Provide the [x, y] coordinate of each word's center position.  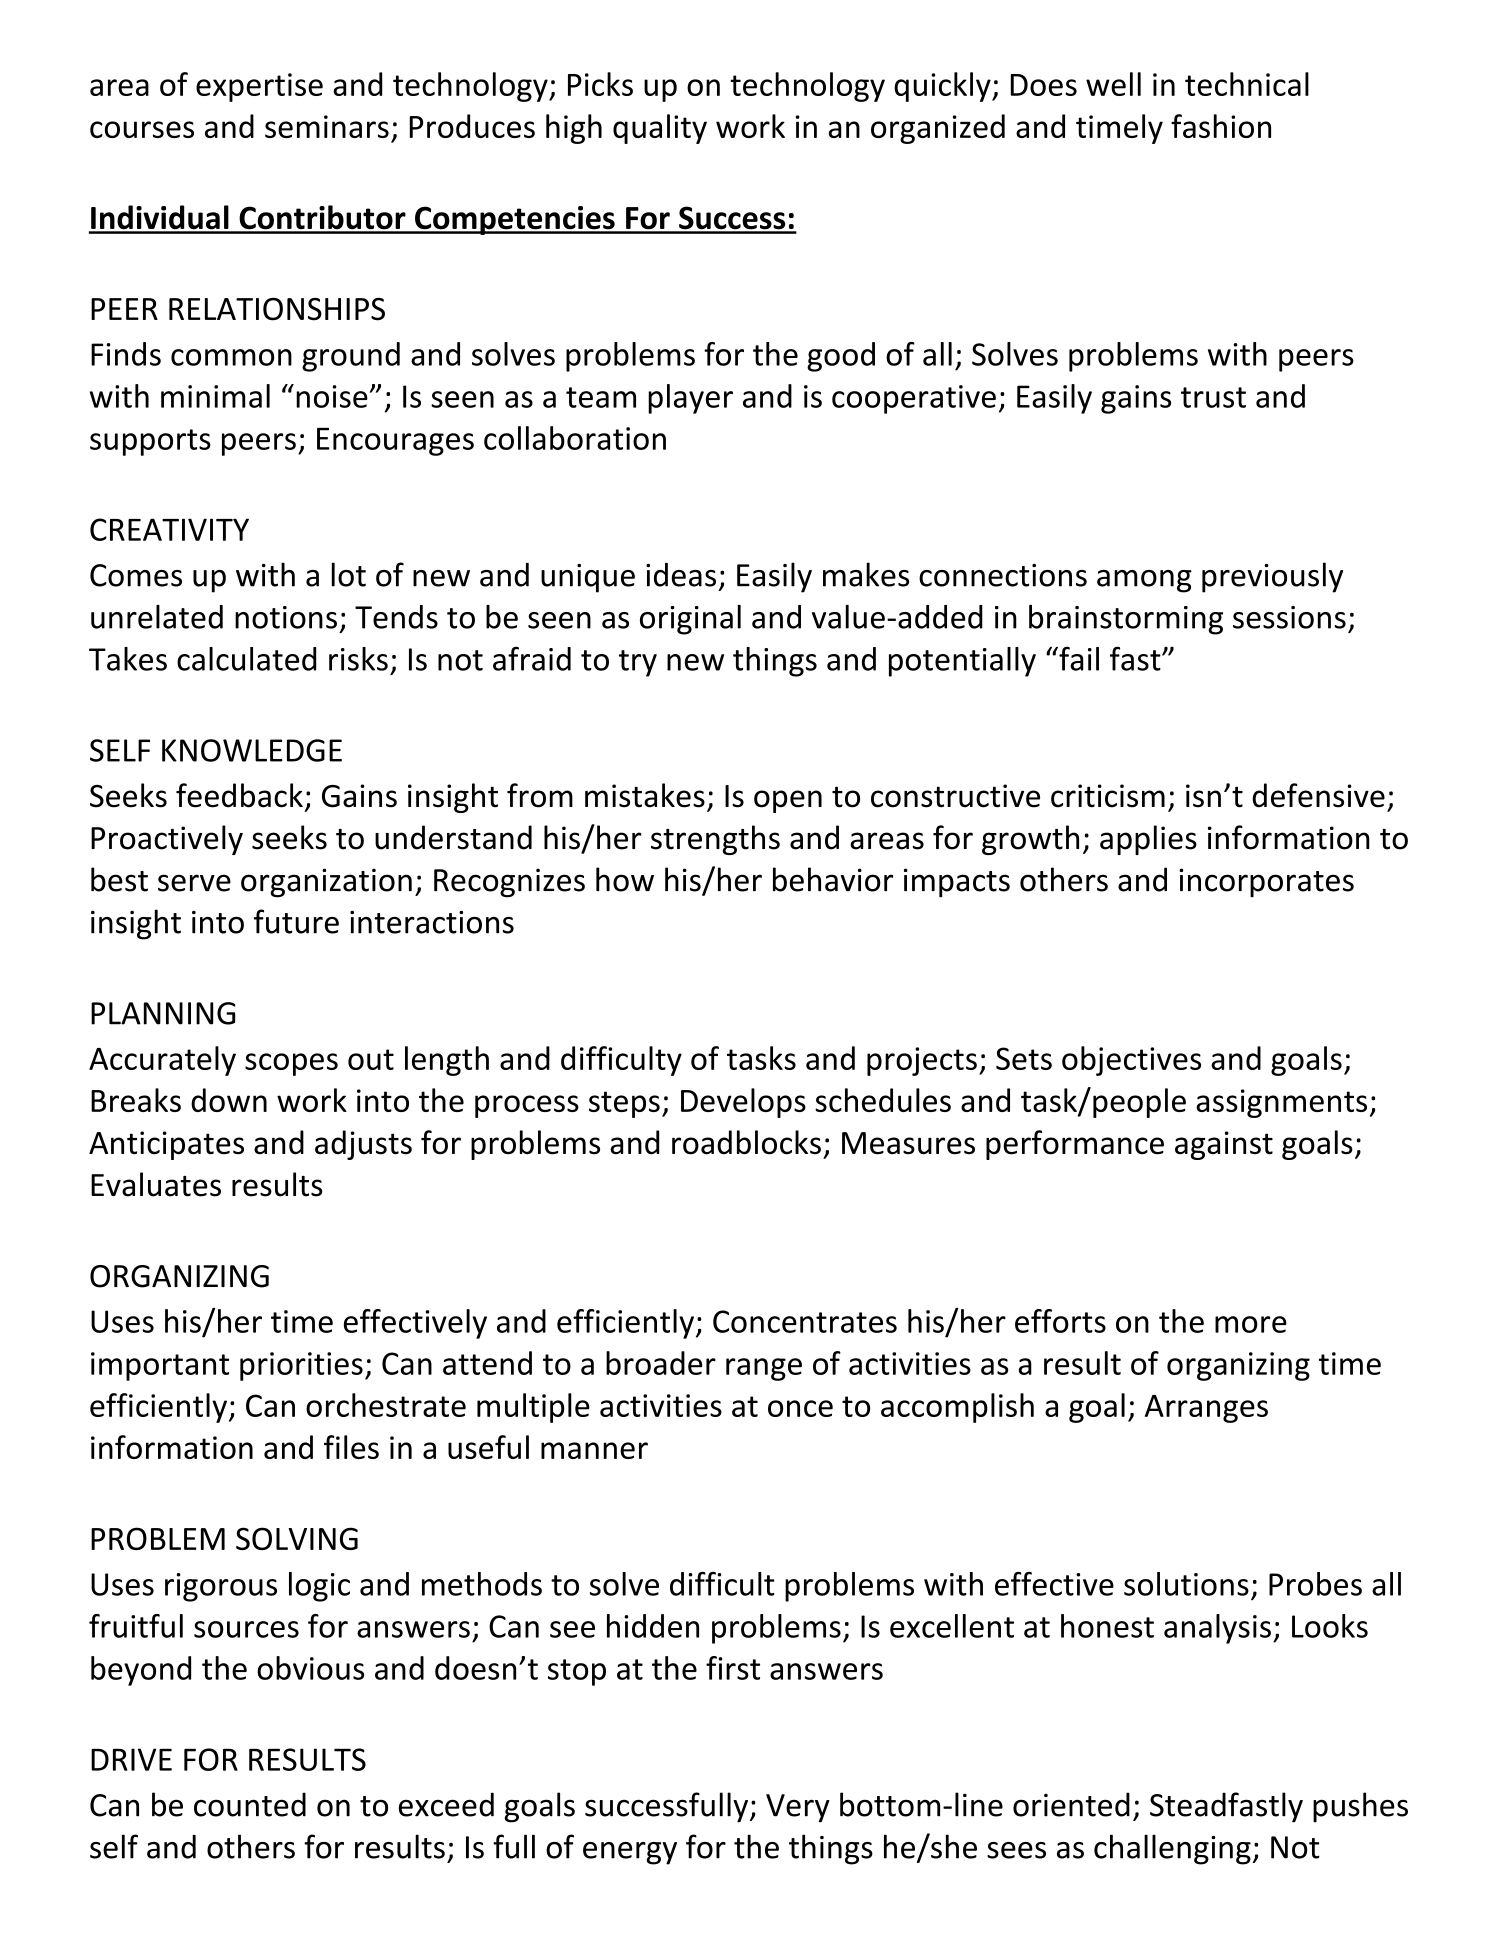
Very [798, 1808]
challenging [1172, 1849]
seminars [327, 126]
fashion [1221, 126]
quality [660, 129]
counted [250, 1804]
